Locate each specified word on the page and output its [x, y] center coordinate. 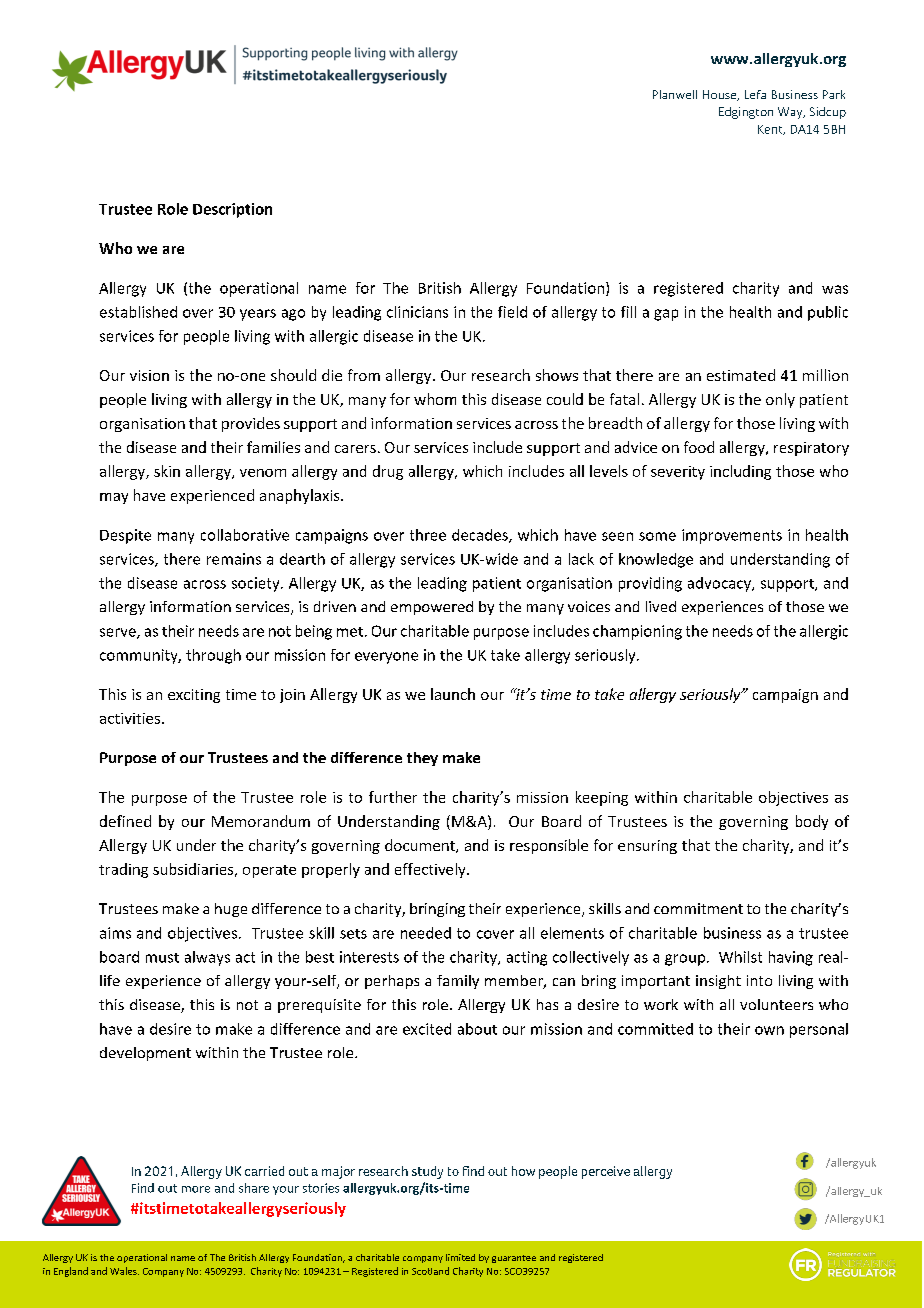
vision [149, 375]
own [769, 1030]
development [145, 1054]
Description [232, 210]
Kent [771, 130]
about [477, 1029]
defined [125, 821]
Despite [125, 536]
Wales [124, 1271]
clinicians [417, 312]
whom [435, 399]
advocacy [720, 584]
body [812, 822]
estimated [741, 375]
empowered [432, 608]
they [422, 759]
